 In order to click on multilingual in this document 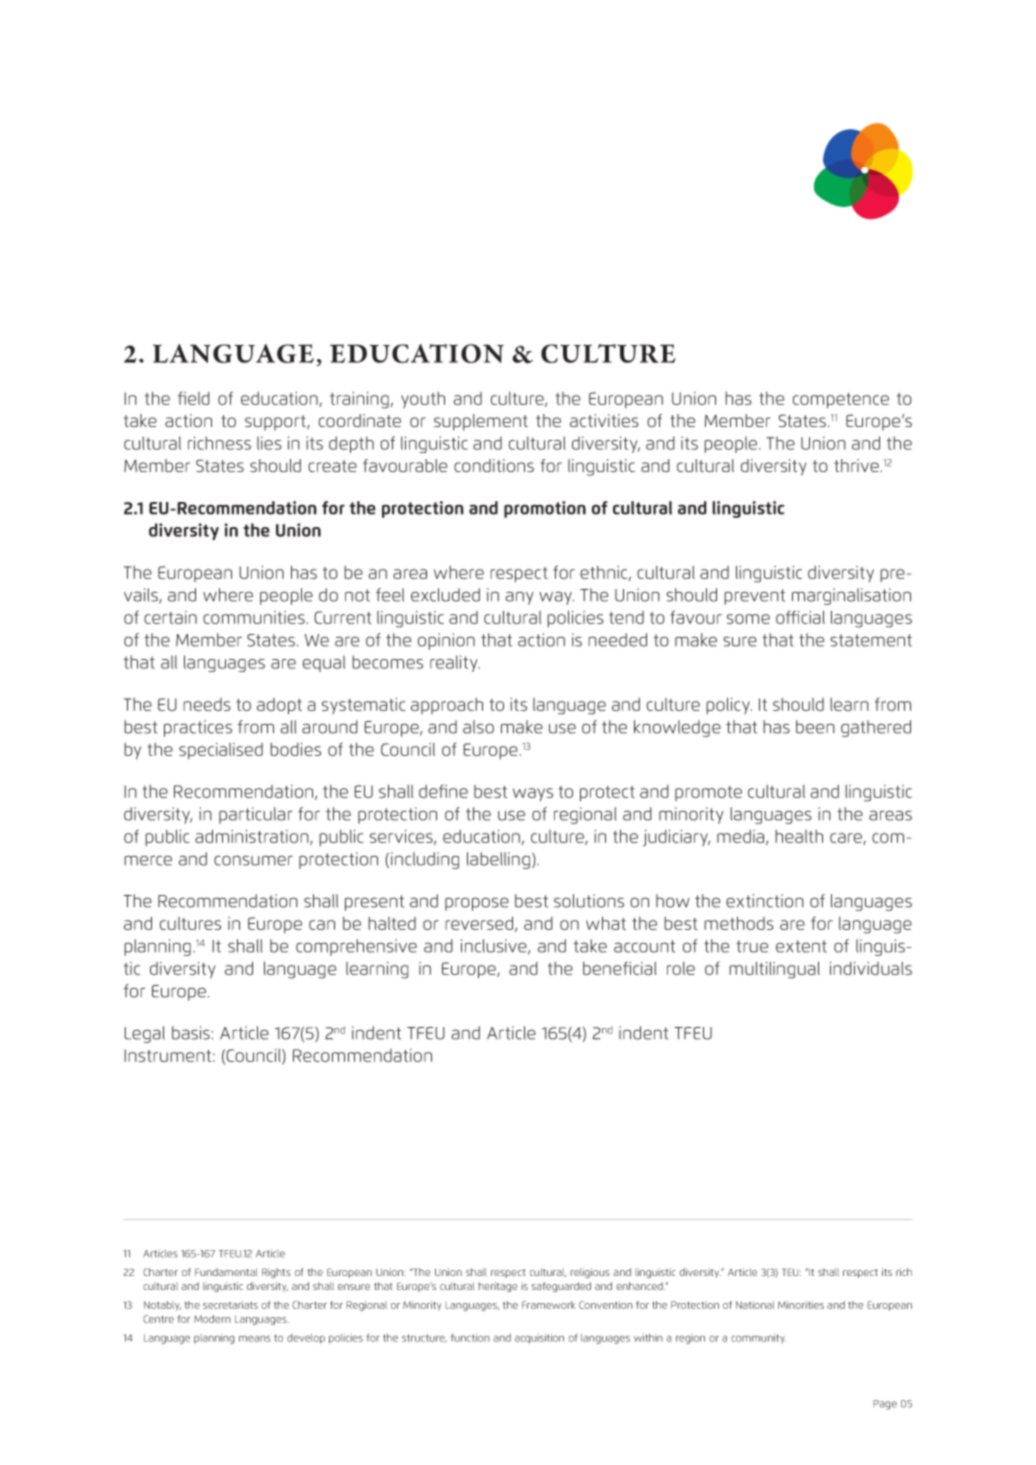, I will do `click(774, 970)`.
